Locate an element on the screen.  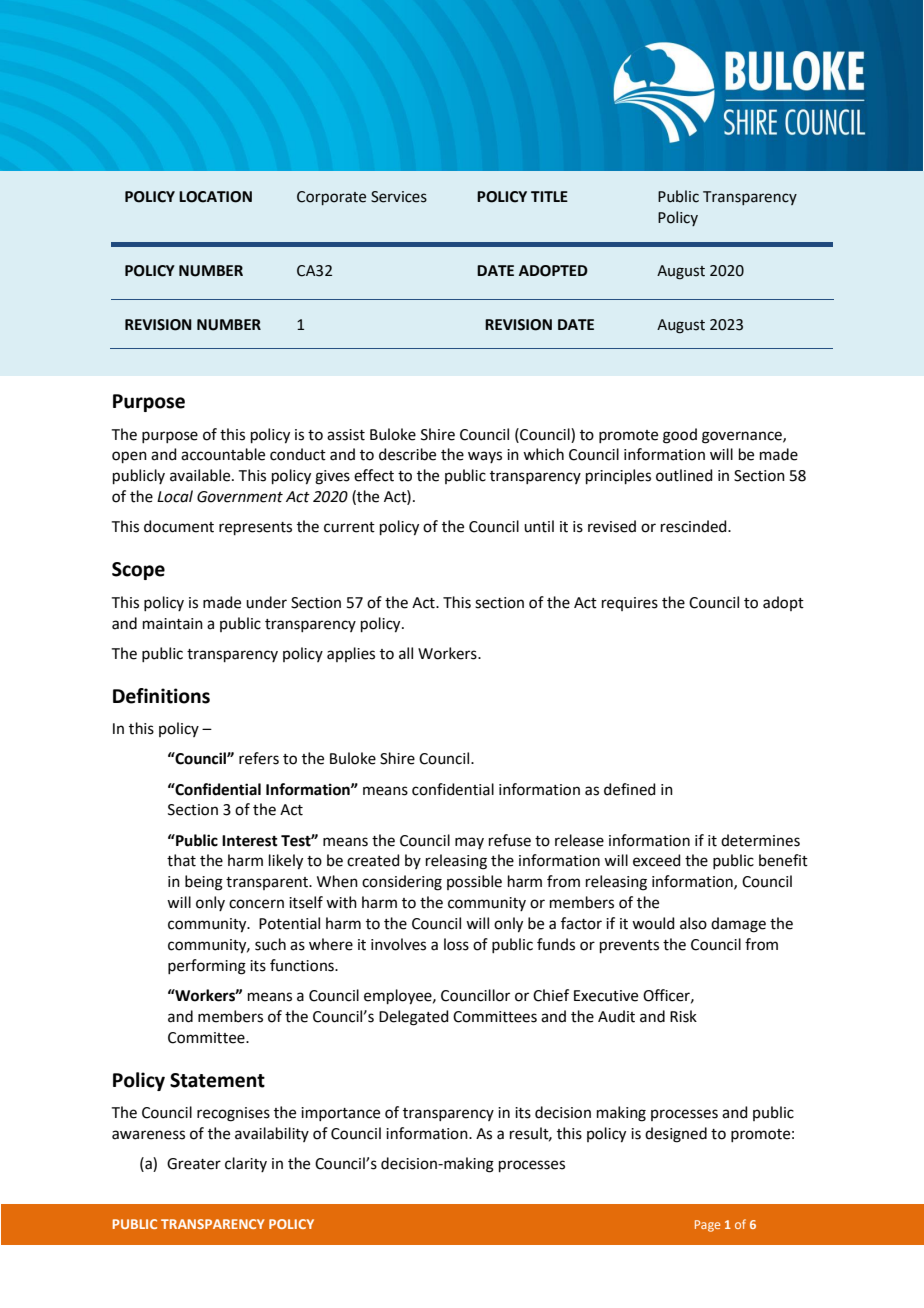
TITLE is located at coordinates (549, 196).
